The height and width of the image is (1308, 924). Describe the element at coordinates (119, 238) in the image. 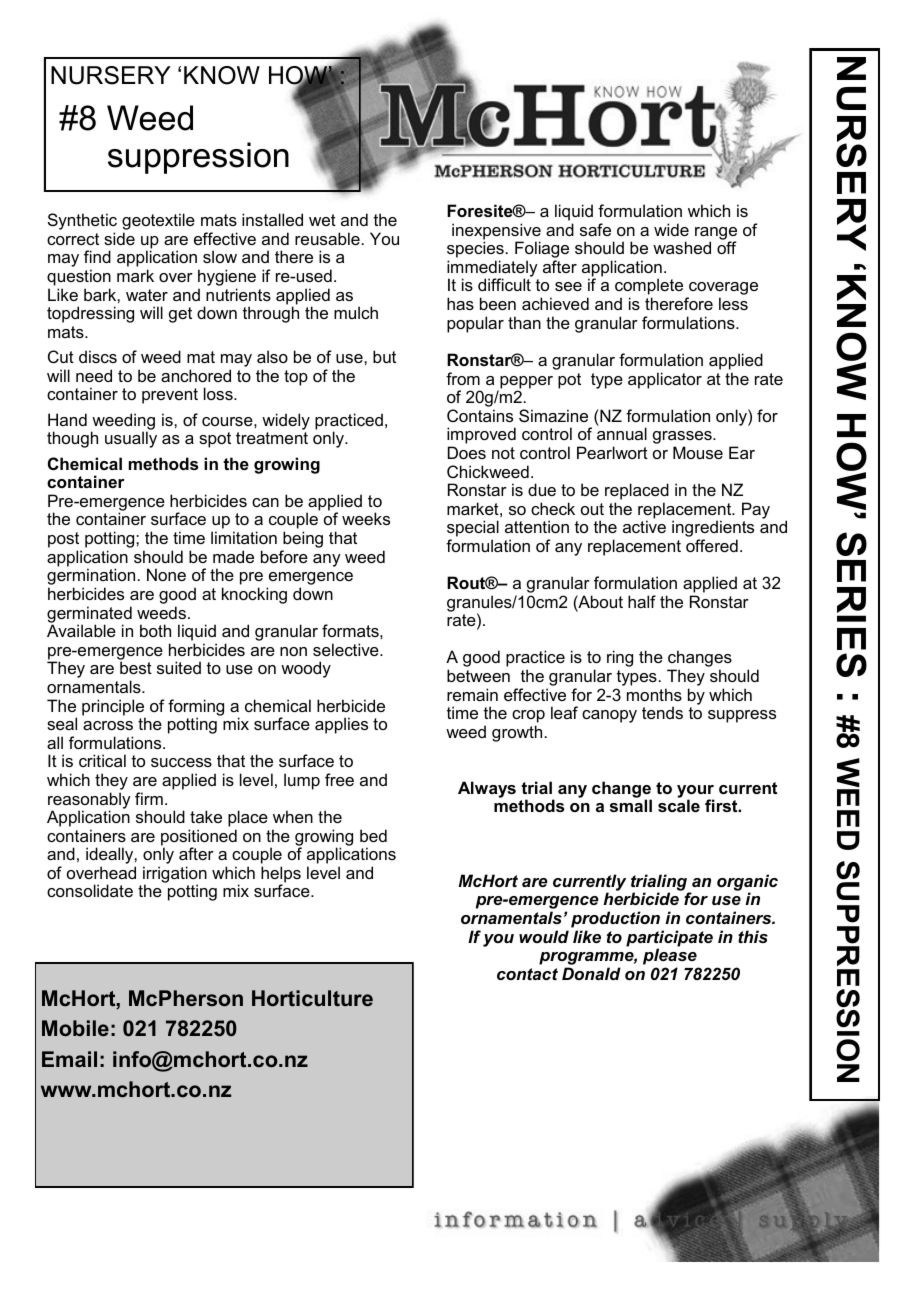

I see `side` at that location.
